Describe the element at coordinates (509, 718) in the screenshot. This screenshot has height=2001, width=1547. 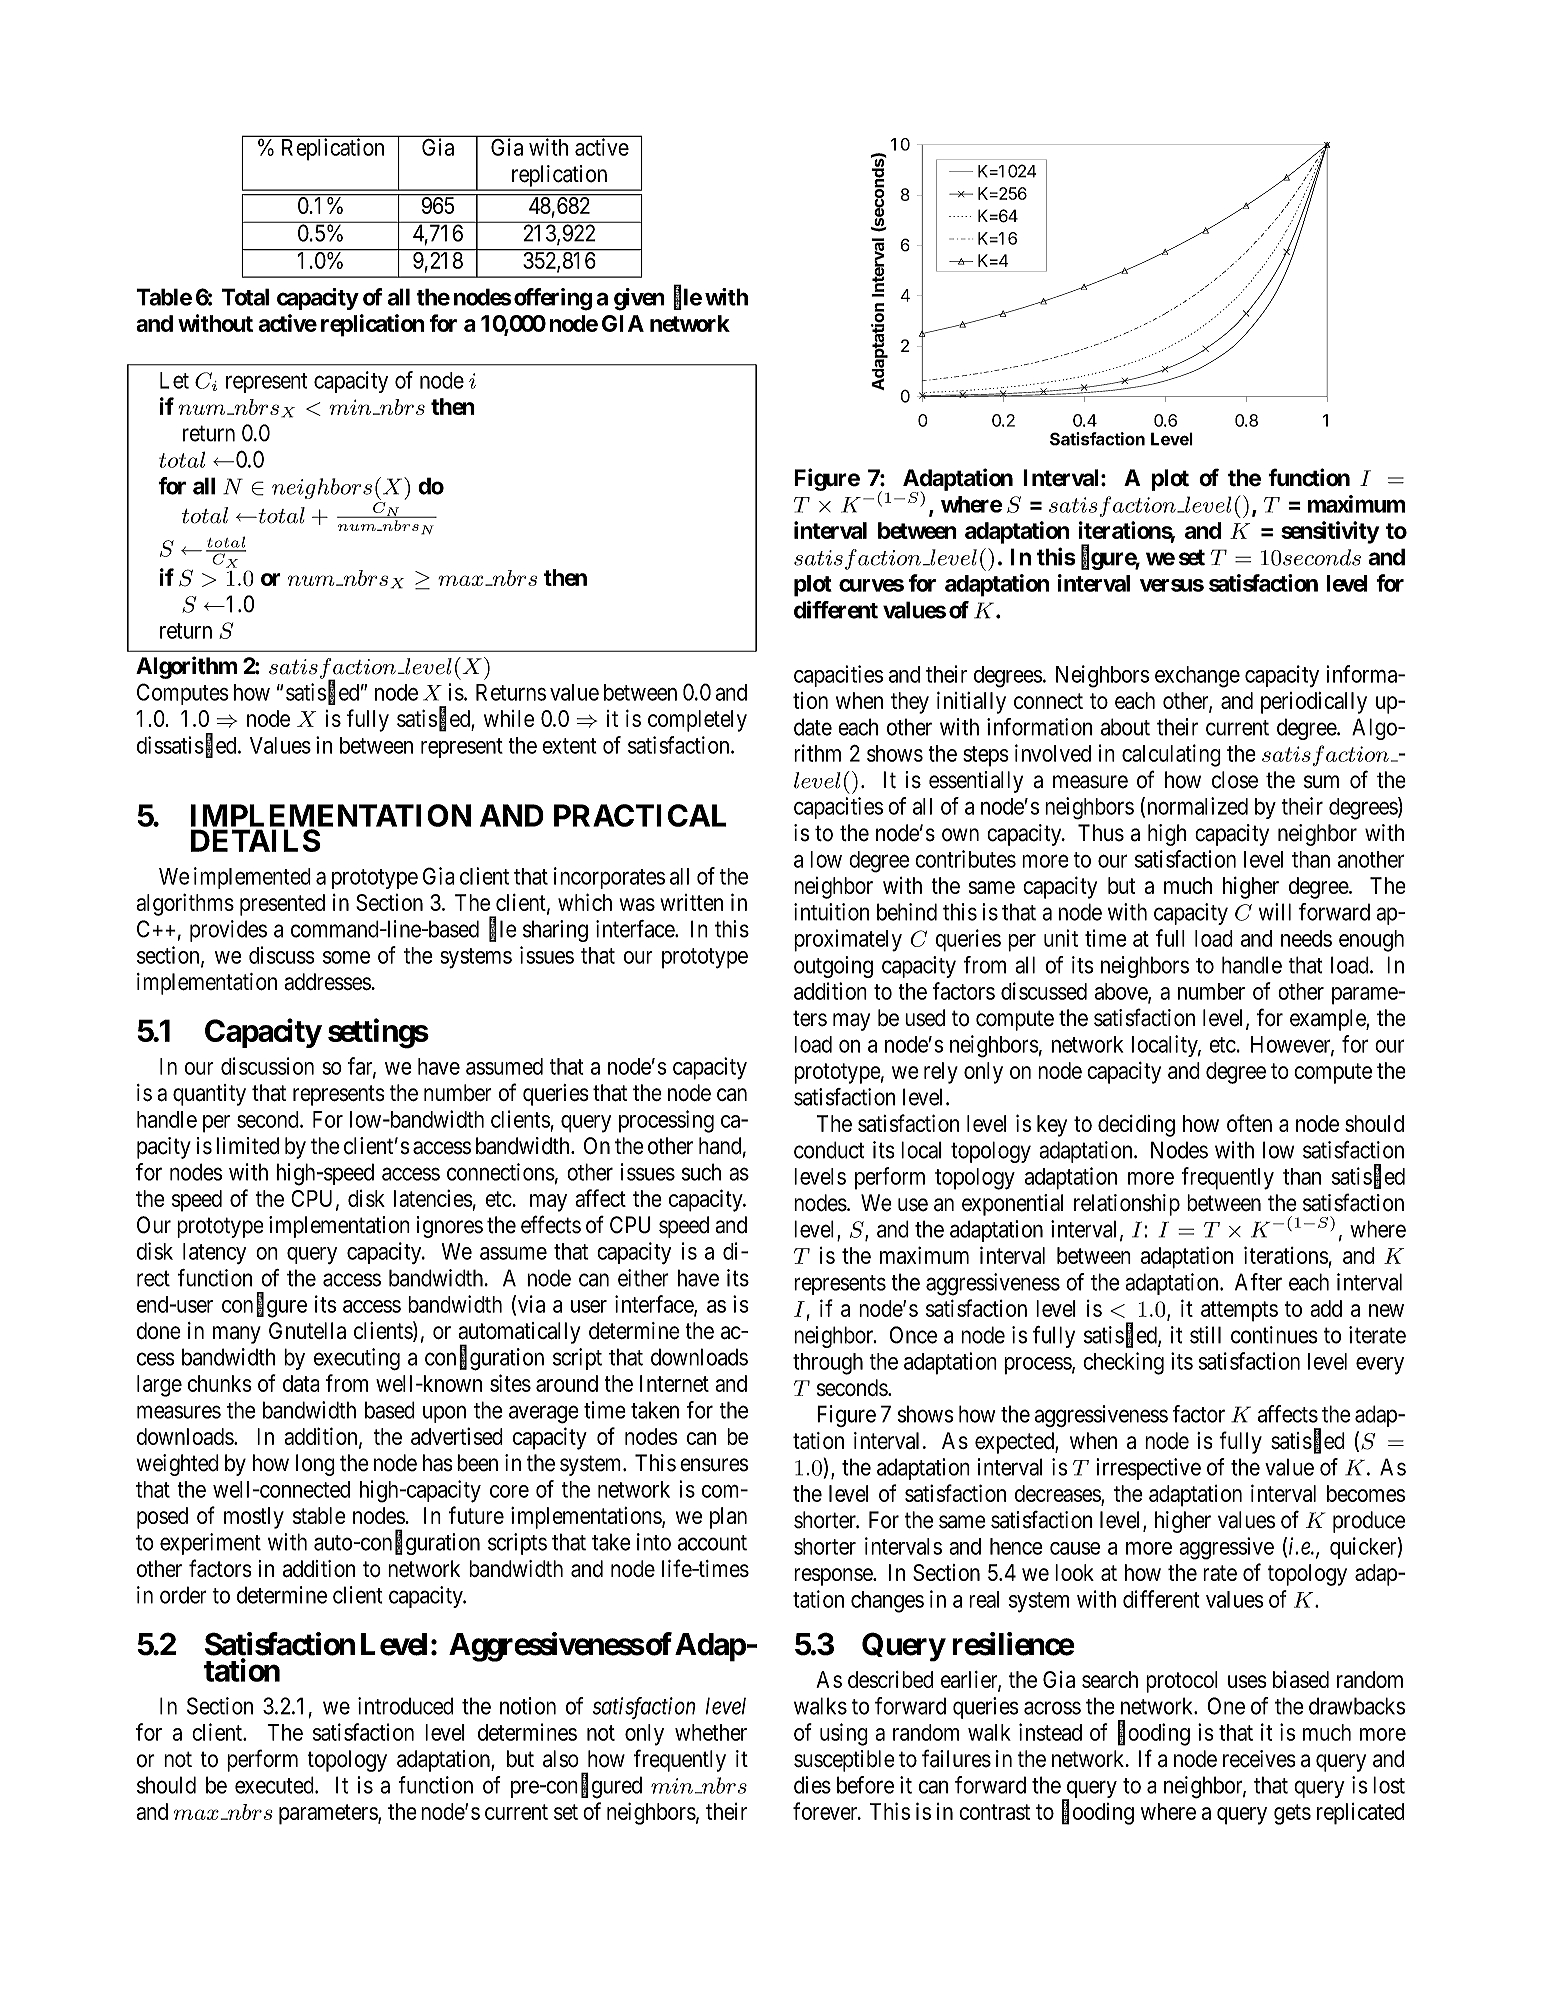
I see `while` at that location.
